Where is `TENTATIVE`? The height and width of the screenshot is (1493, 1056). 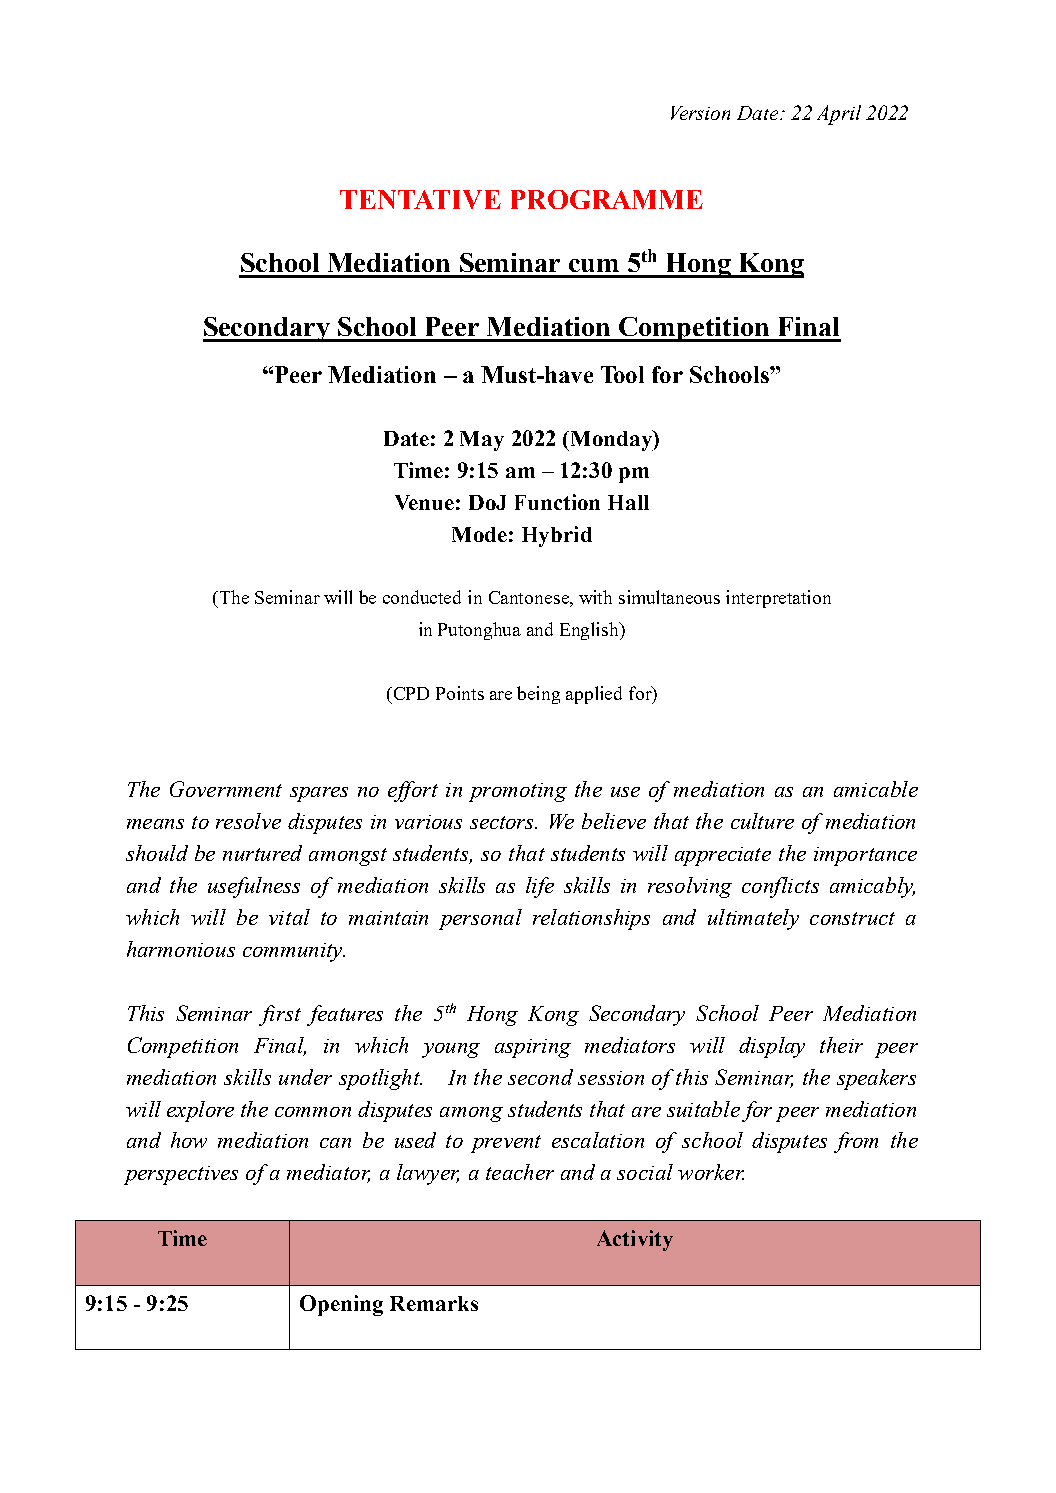
TENTATIVE is located at coordinates (420, 199).
